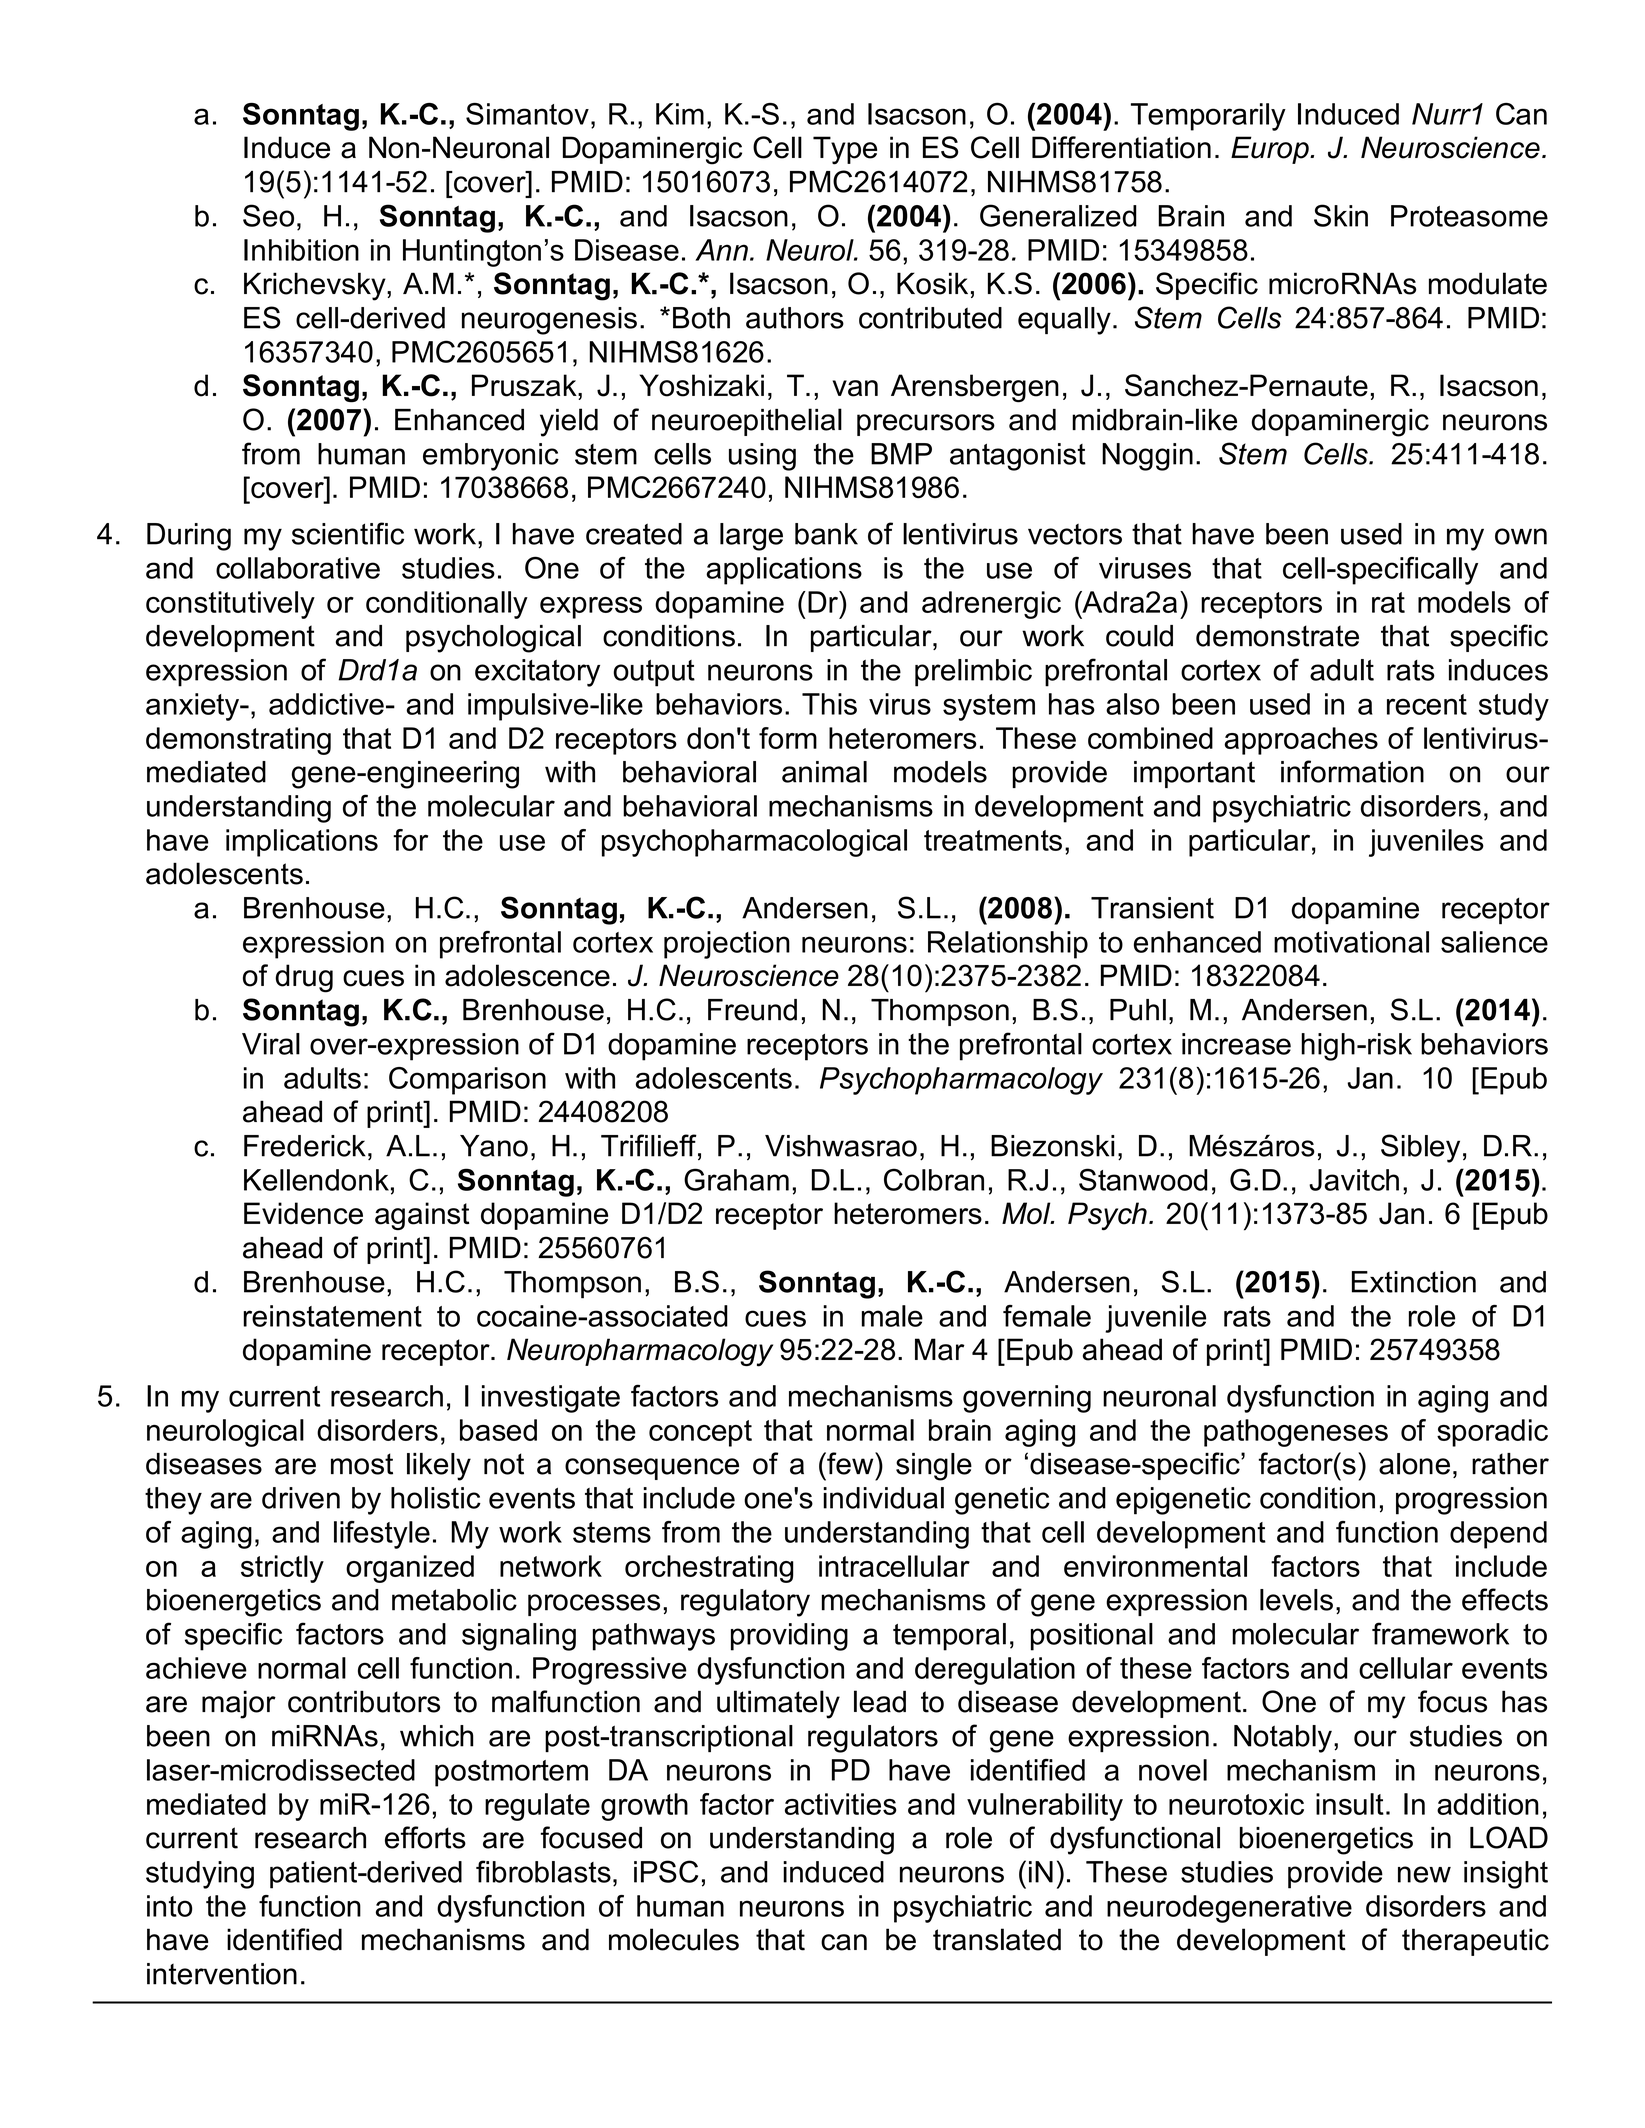 The width and height of the page is (1645, 2128). What do you see at coordinates (1341, 215) in the page?
I see `Skin` at bounding box center [1341, 215].
